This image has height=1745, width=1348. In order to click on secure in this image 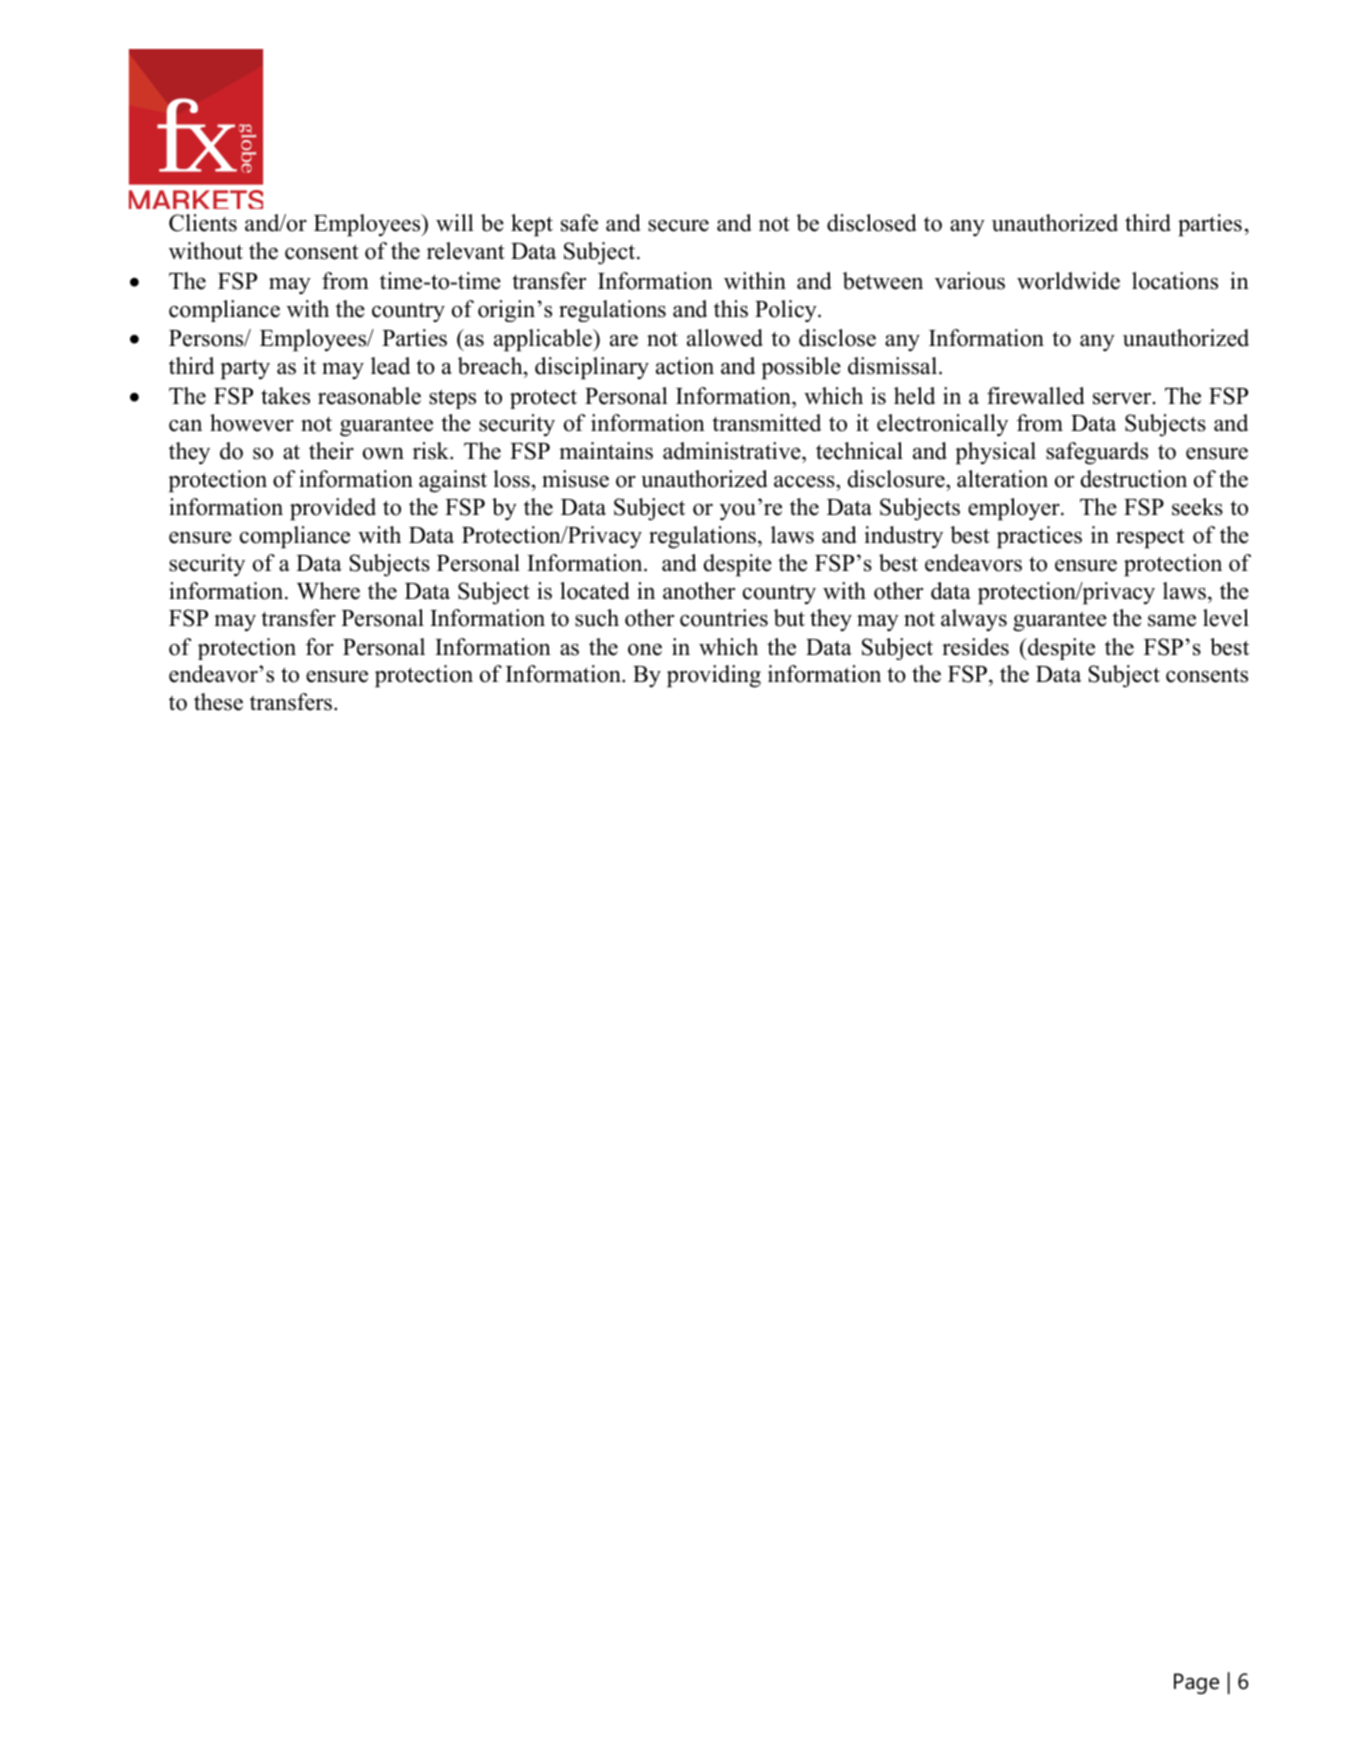, I will do `click(678, 225)`.
